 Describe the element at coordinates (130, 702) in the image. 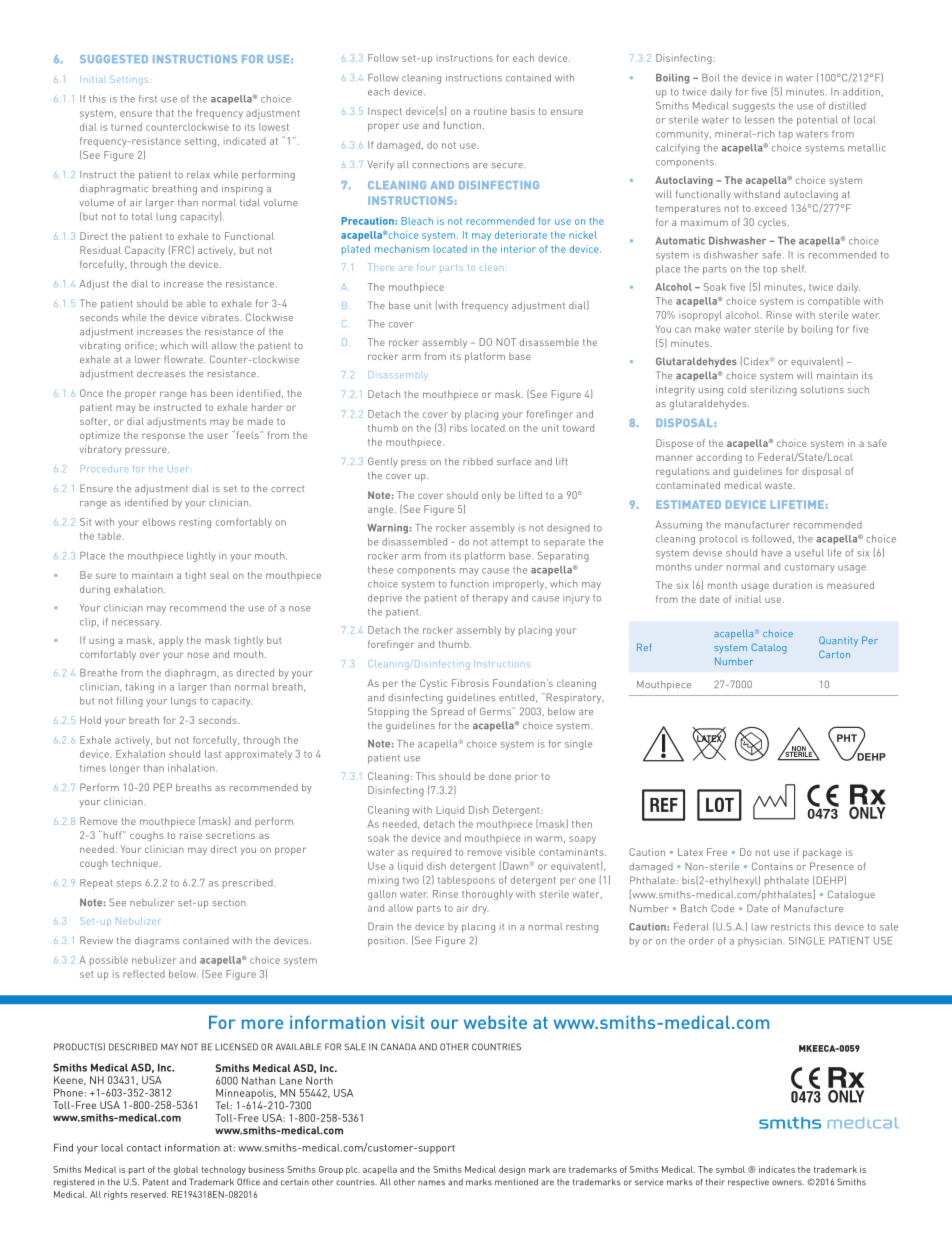

I see `filling` at that location.
